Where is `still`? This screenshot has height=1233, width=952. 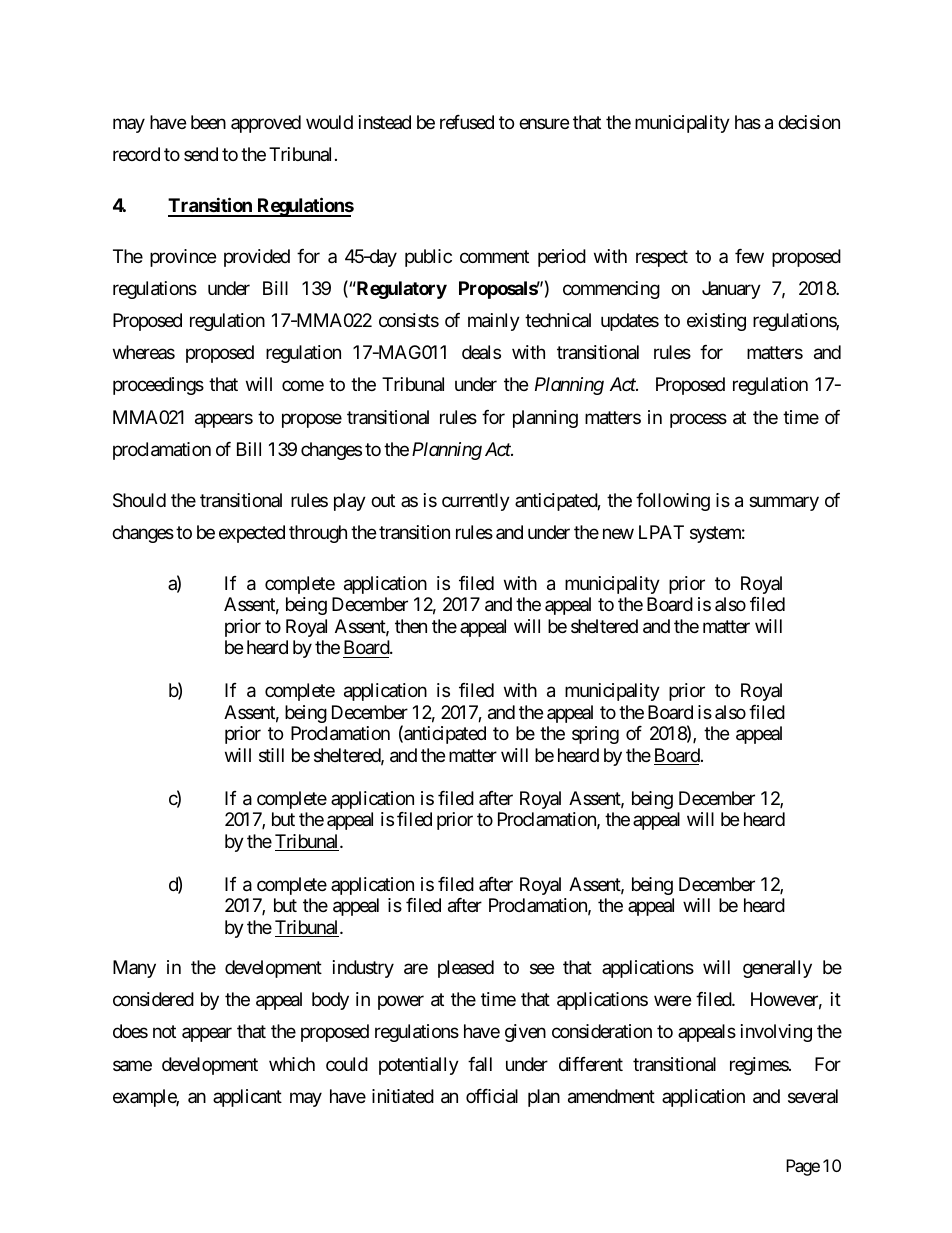 still is located at coordinates (271, 755).
